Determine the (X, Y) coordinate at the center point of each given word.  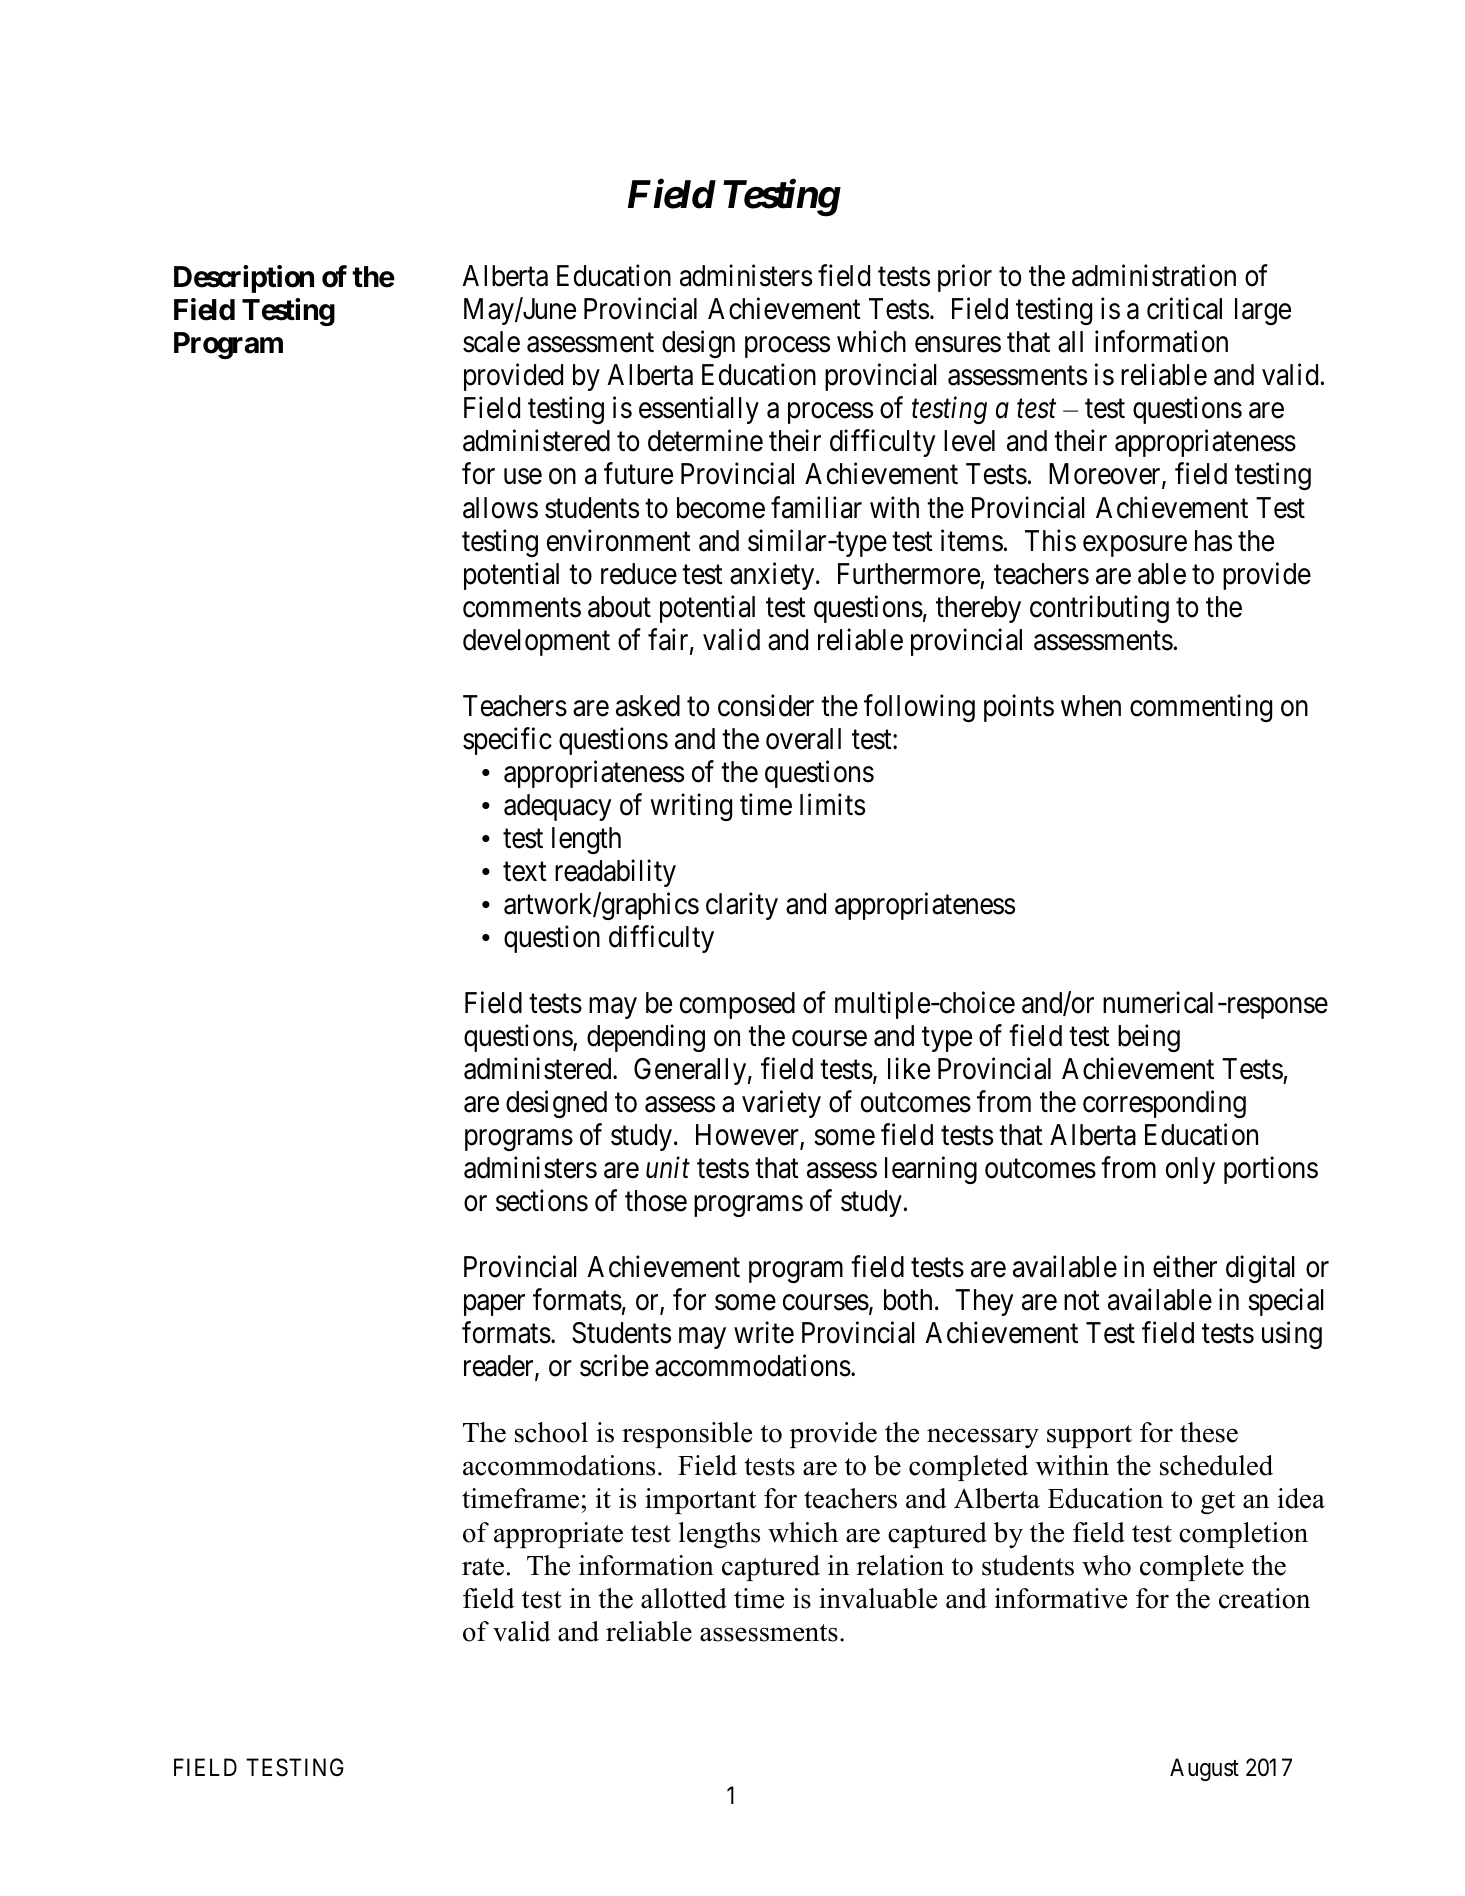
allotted (684, 1598)
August (1204, 1769)
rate (483, 1567)
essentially (699, 410)
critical (1184, 309)
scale (491, 342)
